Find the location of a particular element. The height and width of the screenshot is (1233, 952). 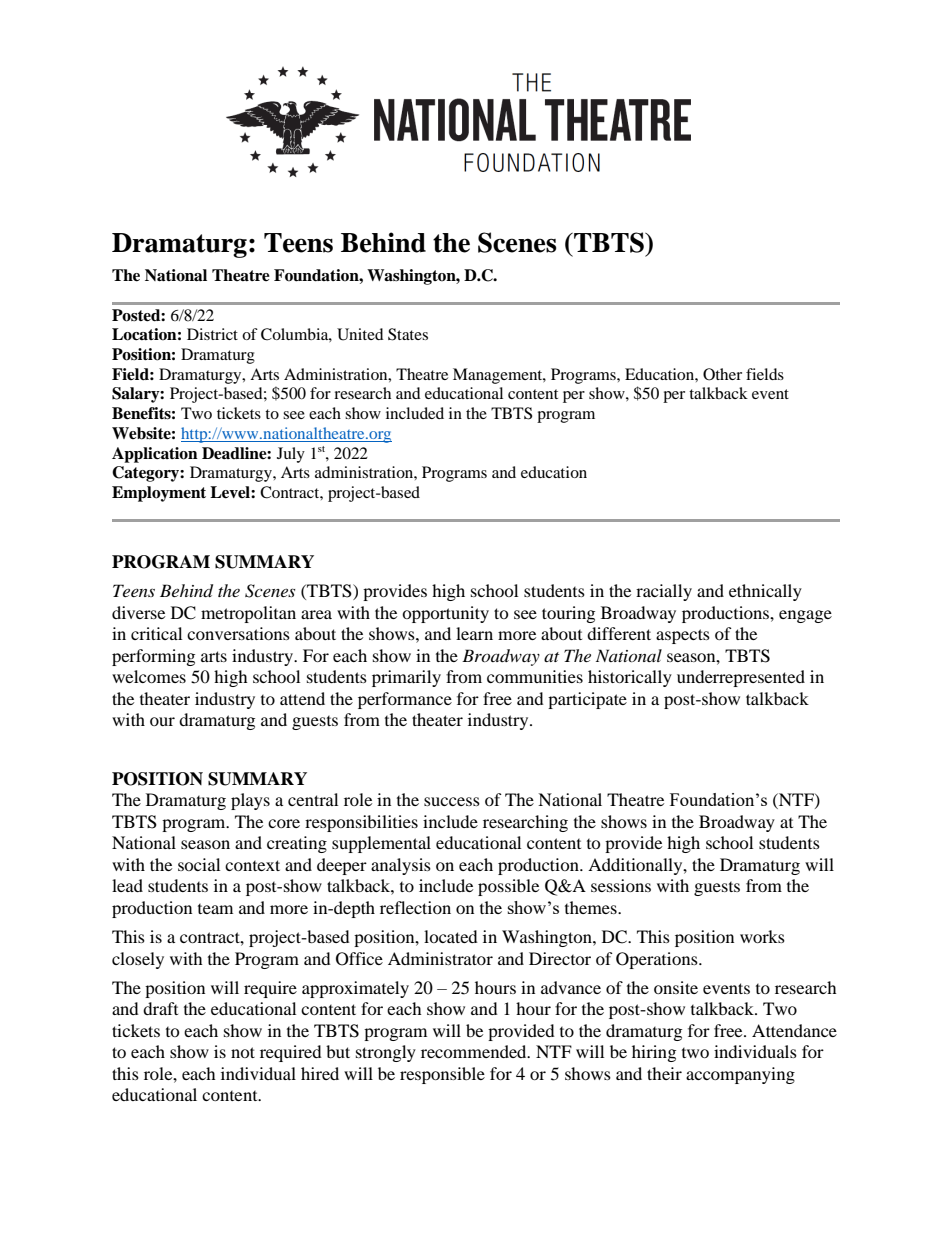

not is located at coordinates (243, 1052).
